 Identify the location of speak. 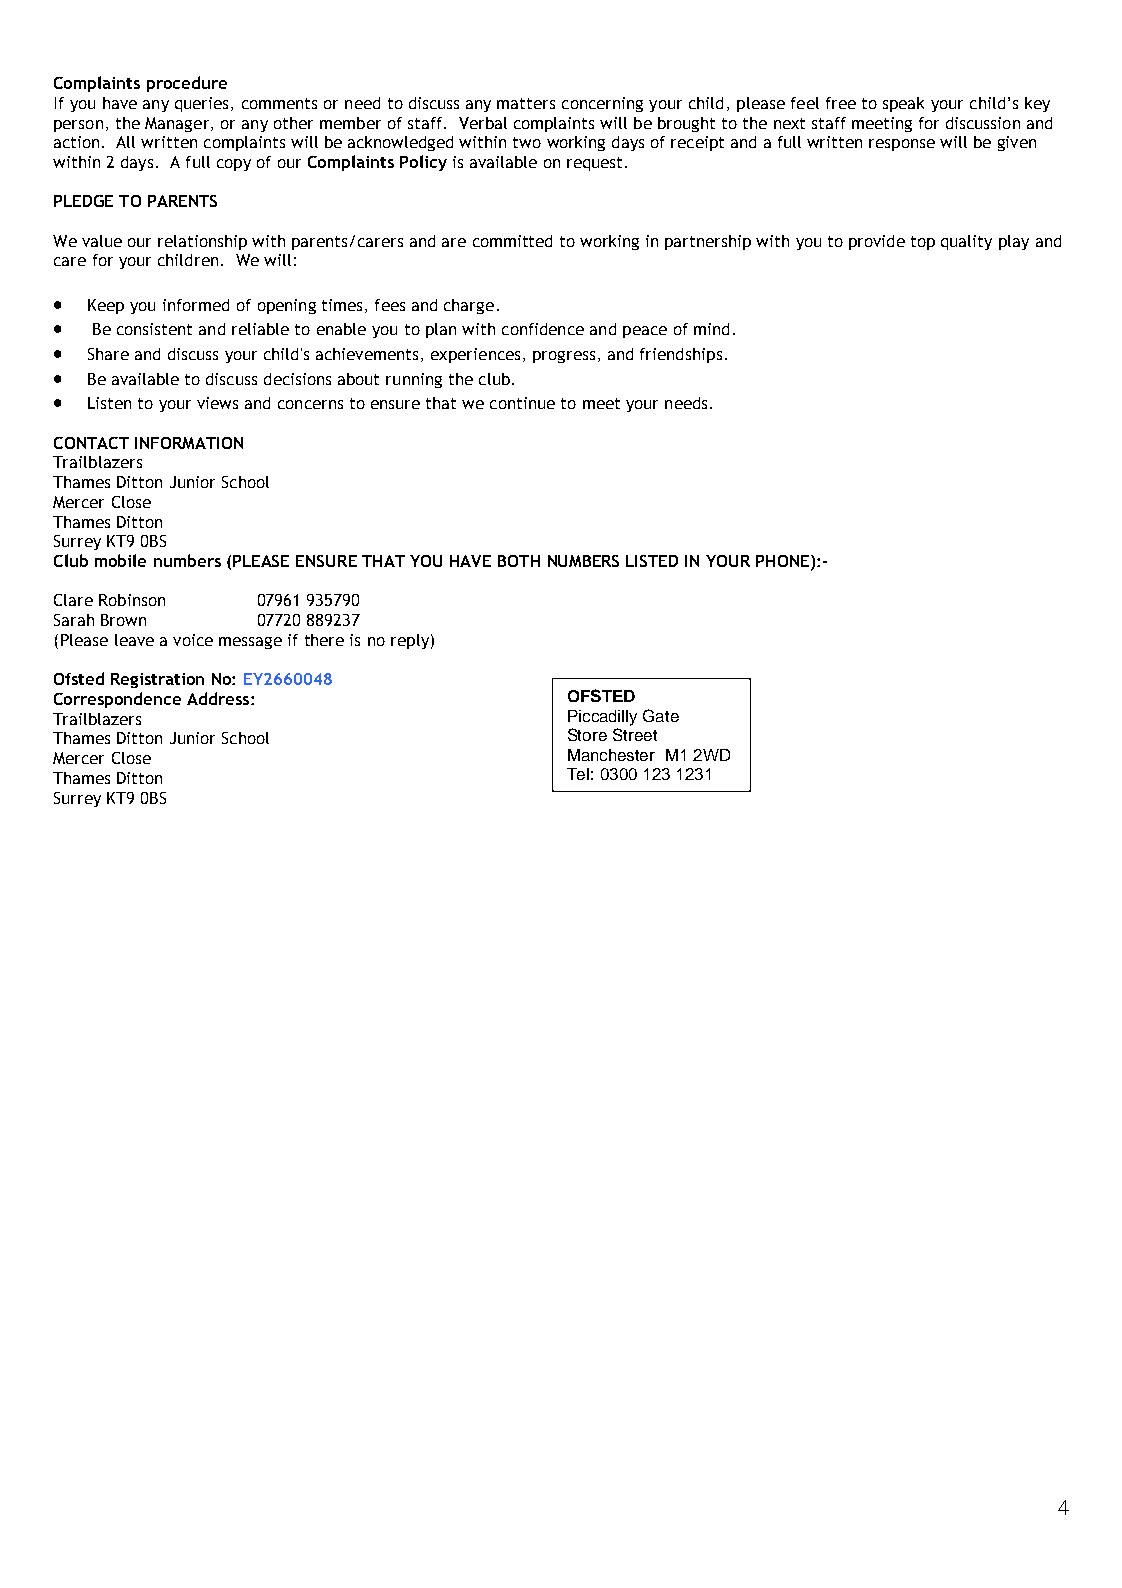
(903, 104).
